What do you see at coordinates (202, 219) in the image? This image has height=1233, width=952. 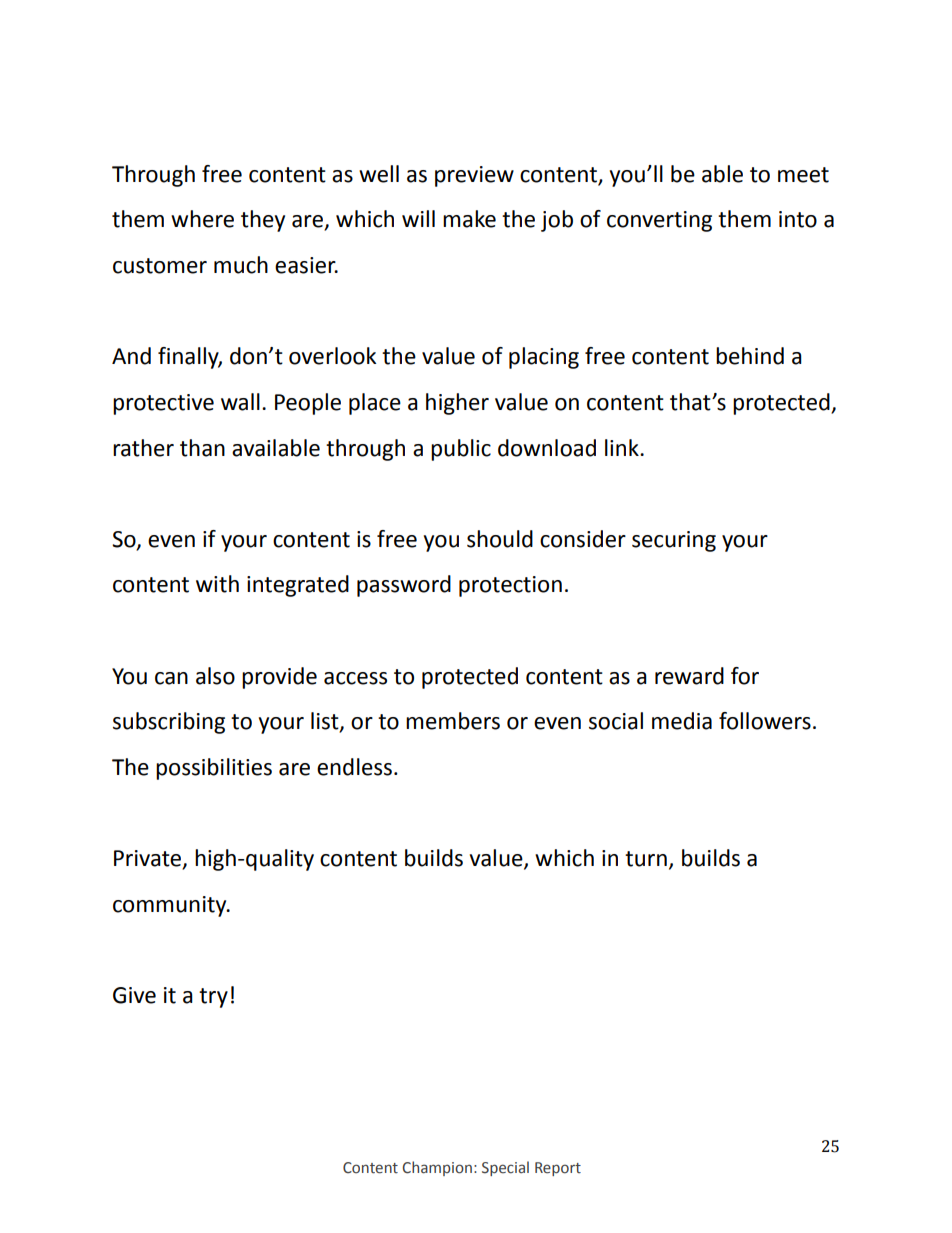 I see `where` at bounding box center [202, 219].
